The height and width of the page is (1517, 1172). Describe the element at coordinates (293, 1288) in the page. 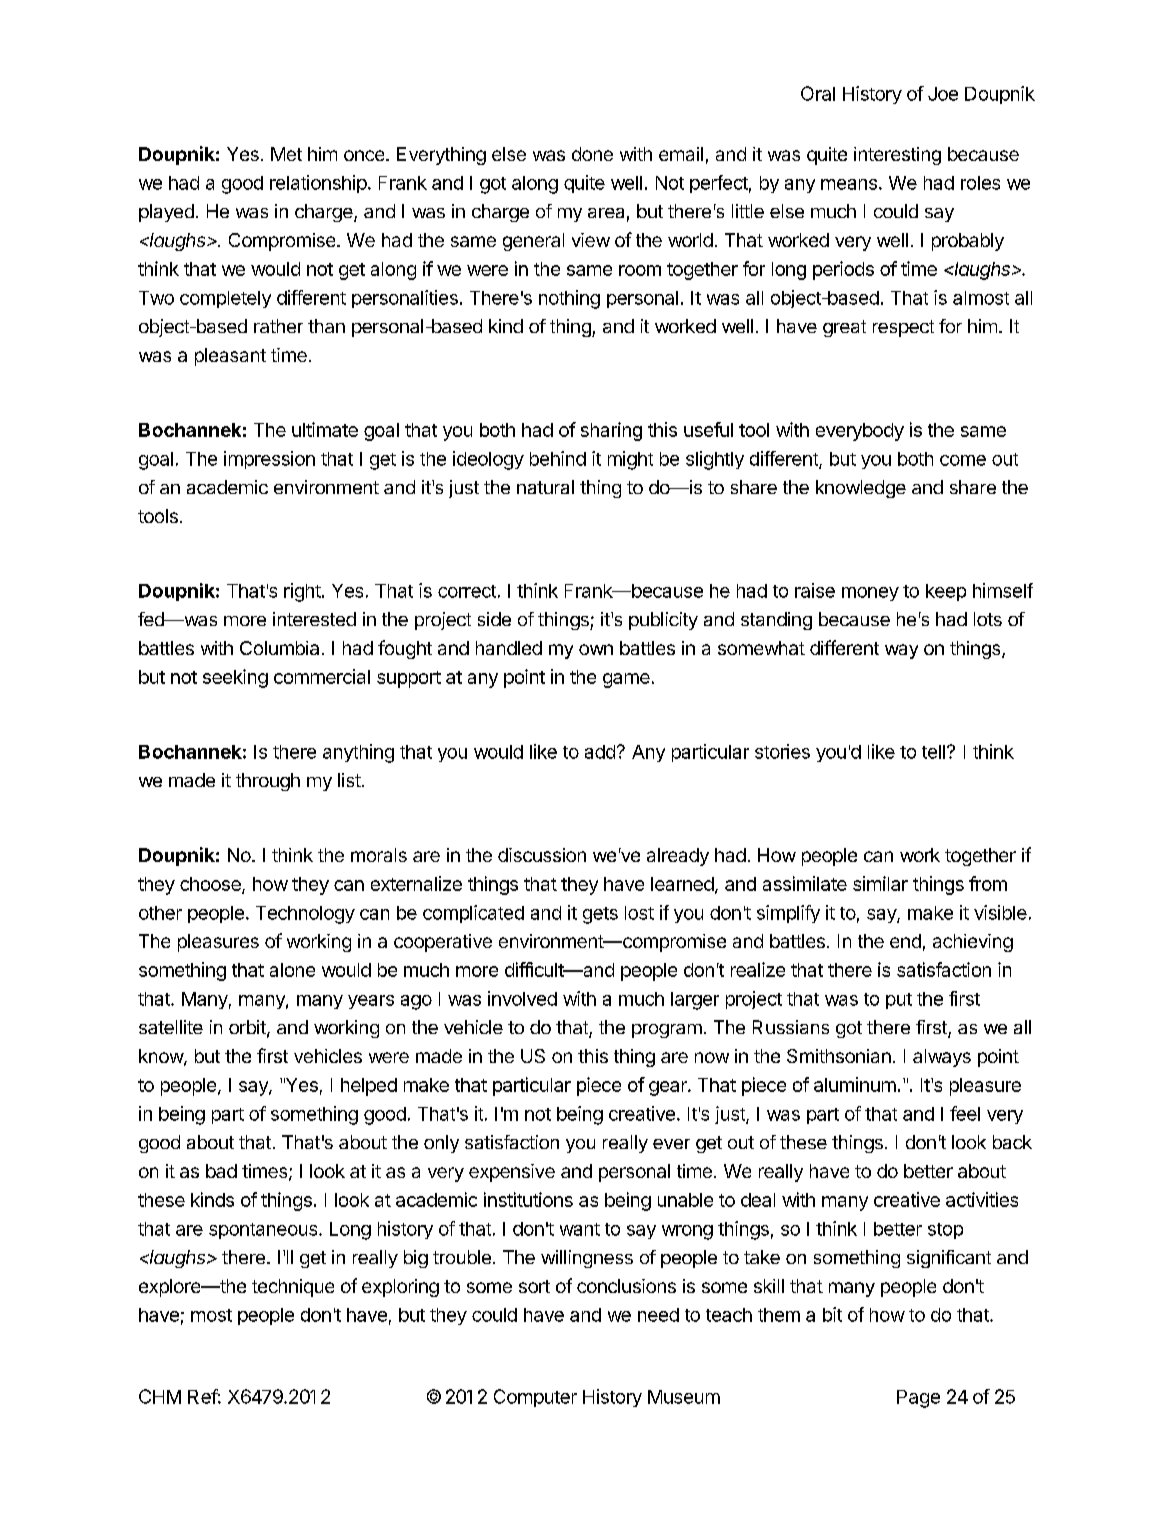

I see `technique` at that location.
